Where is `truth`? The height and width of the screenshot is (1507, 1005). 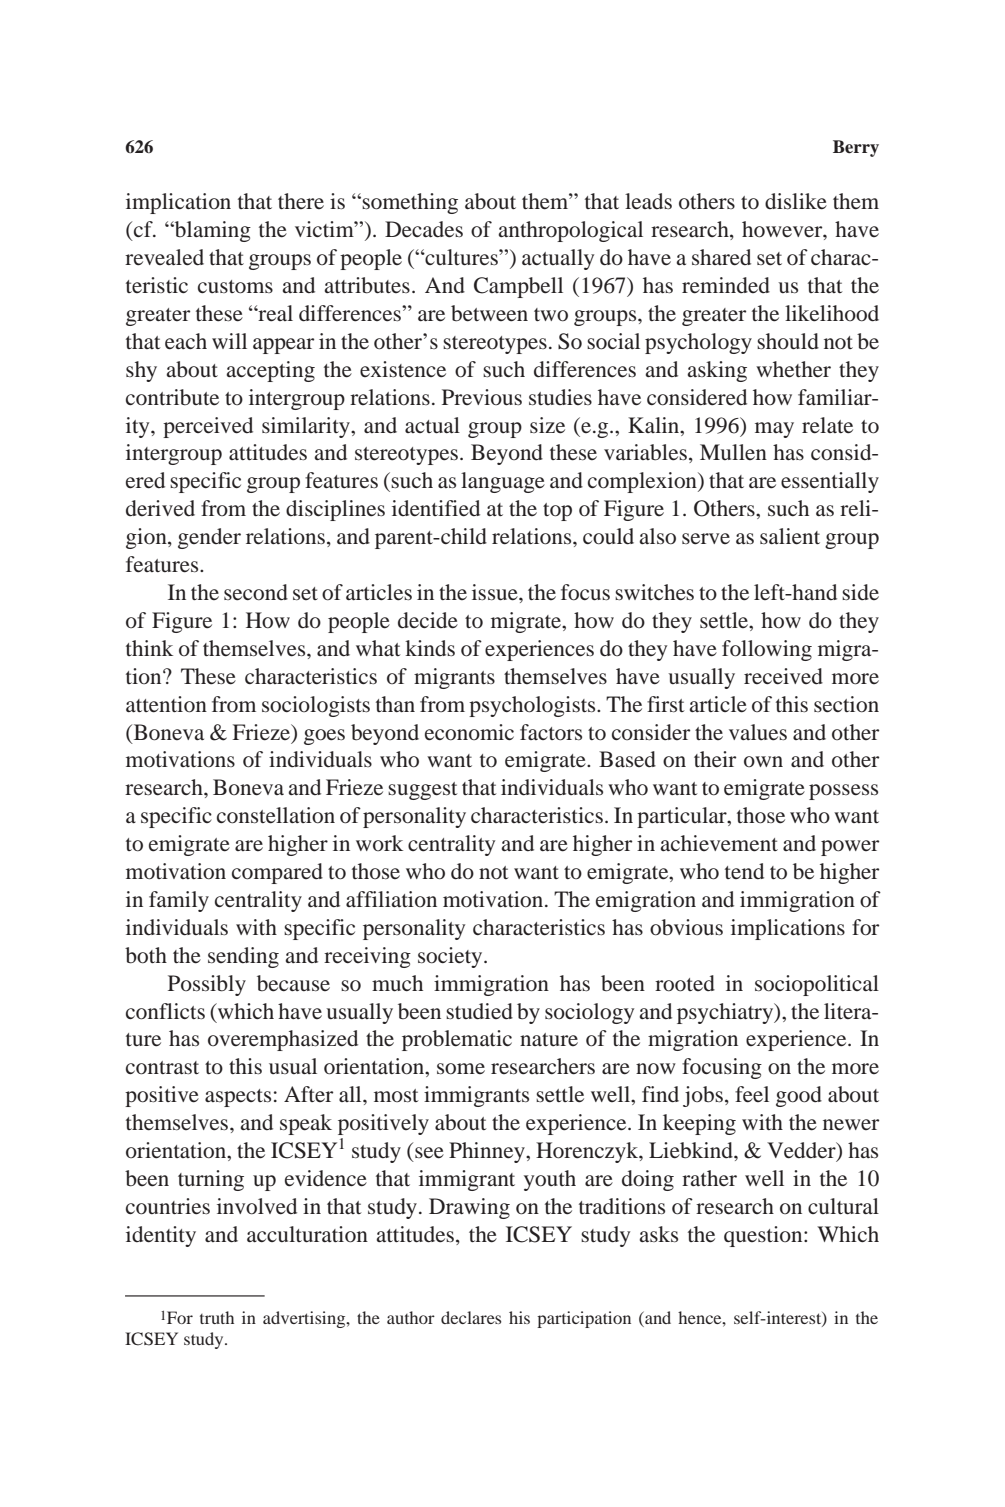
truth is located at coordinates (217, 1317).
